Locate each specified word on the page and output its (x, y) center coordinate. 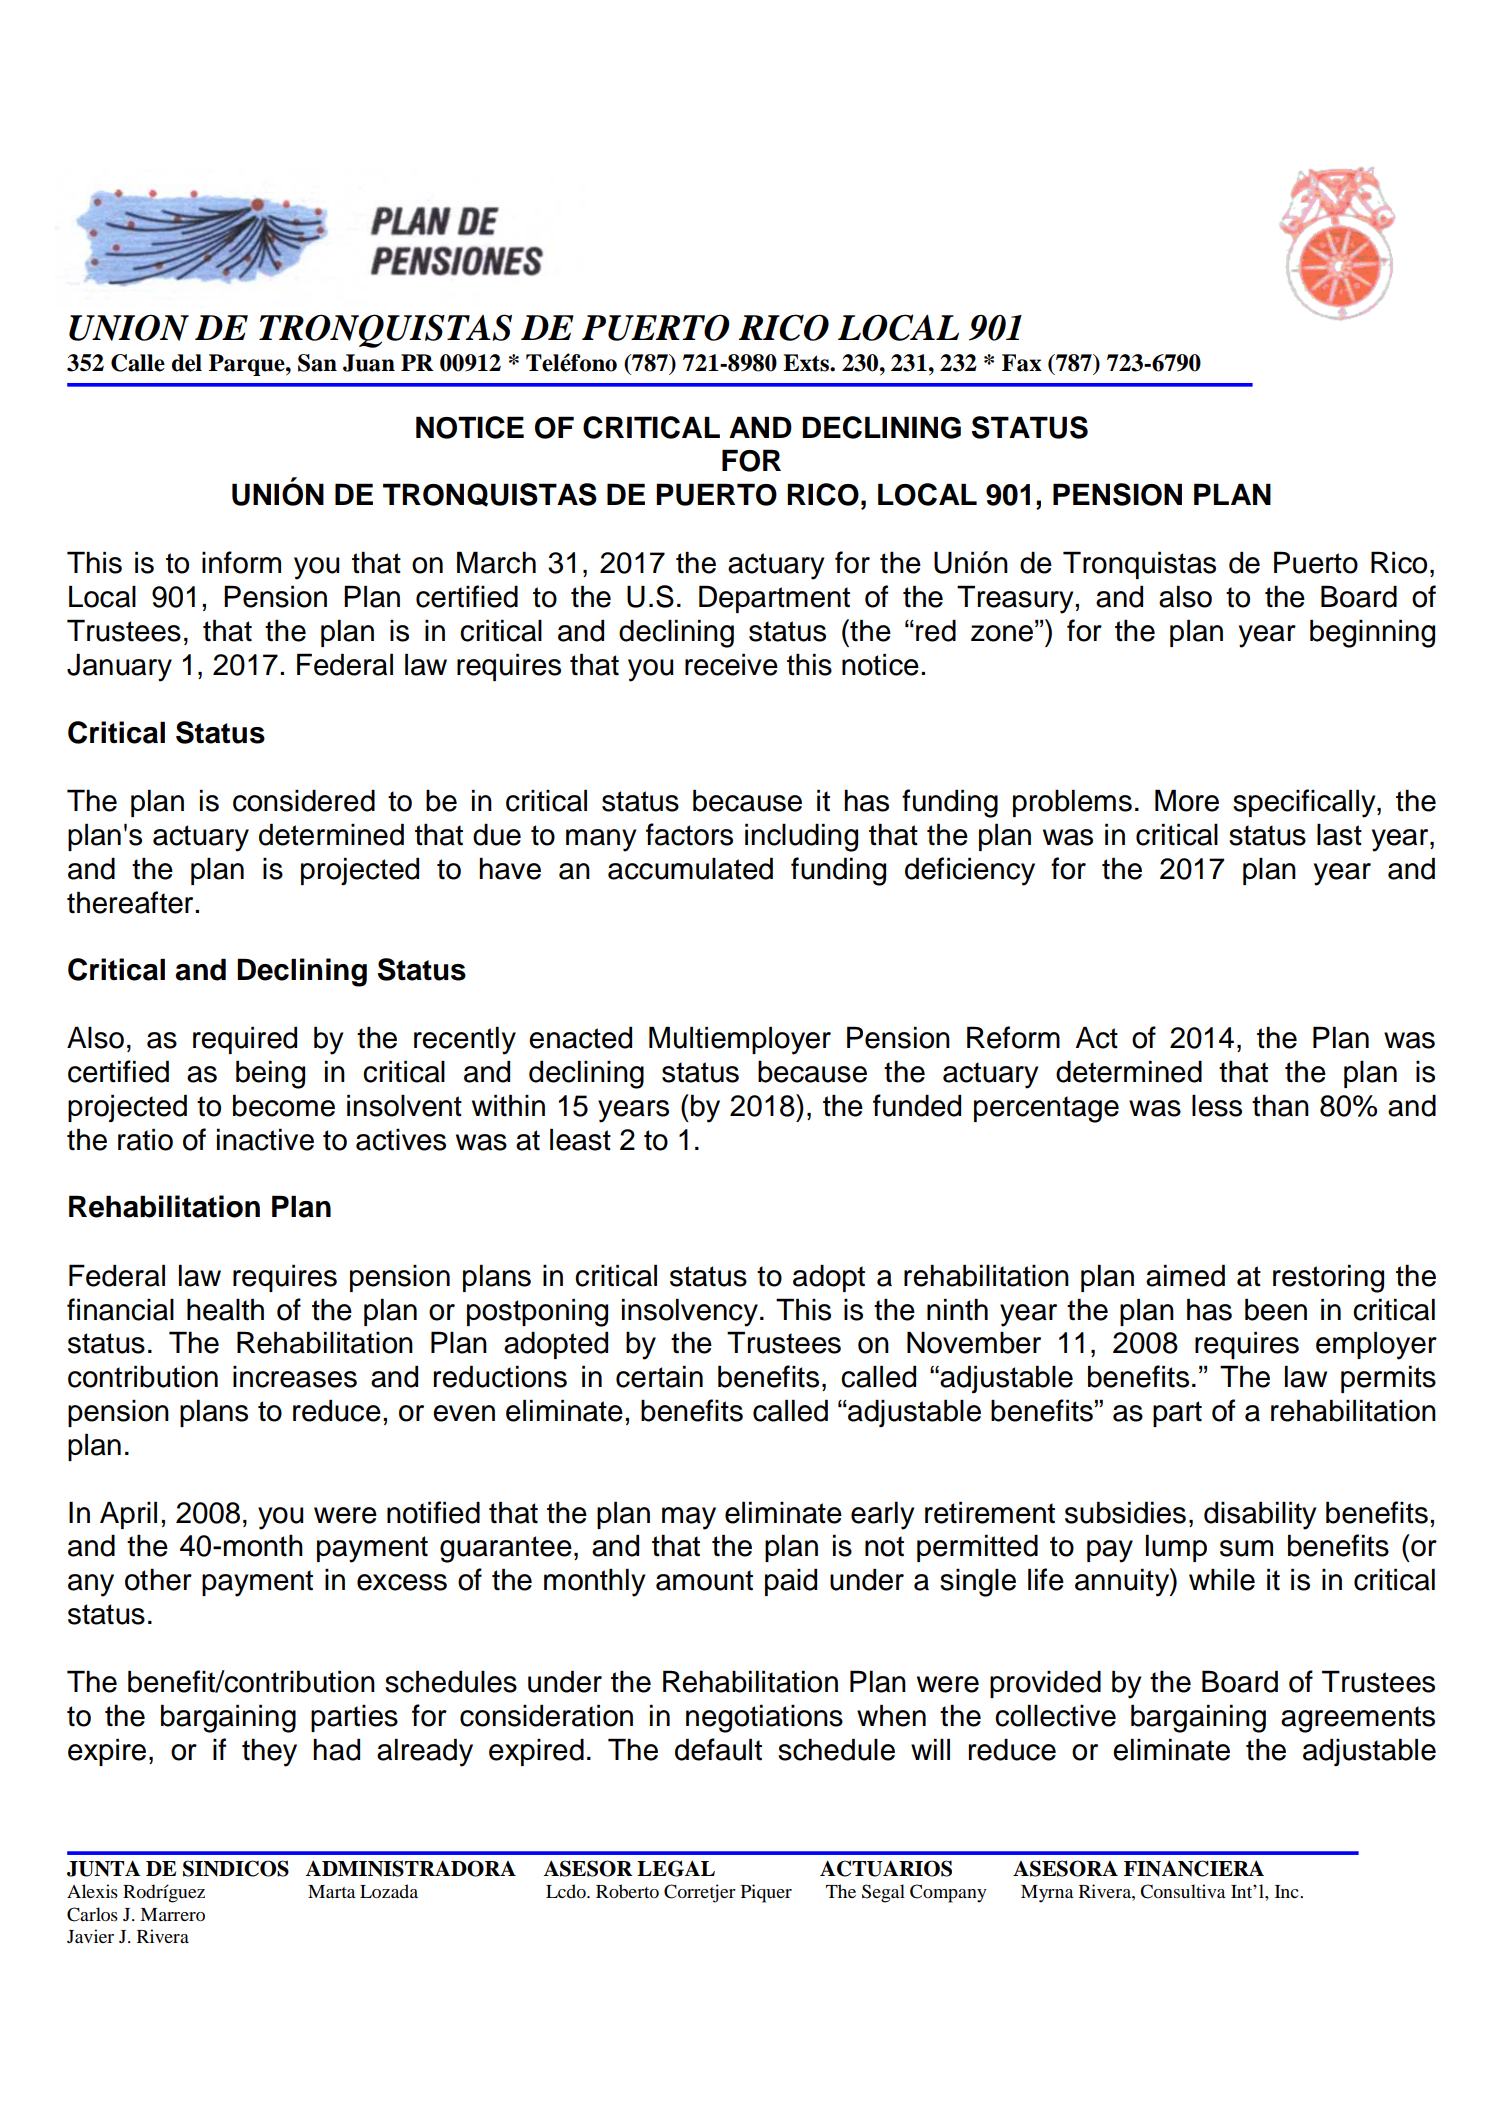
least (580, 1139)
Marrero (172, 1915)
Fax (1022, 363)
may (689, 1518)
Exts (807, 363)
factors (689, 834)
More (1187, 800)
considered (304, 800)
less (1217, 1105)
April (128, 1515)
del (187, 363)
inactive (265, 1139)
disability (1260, 1515)
